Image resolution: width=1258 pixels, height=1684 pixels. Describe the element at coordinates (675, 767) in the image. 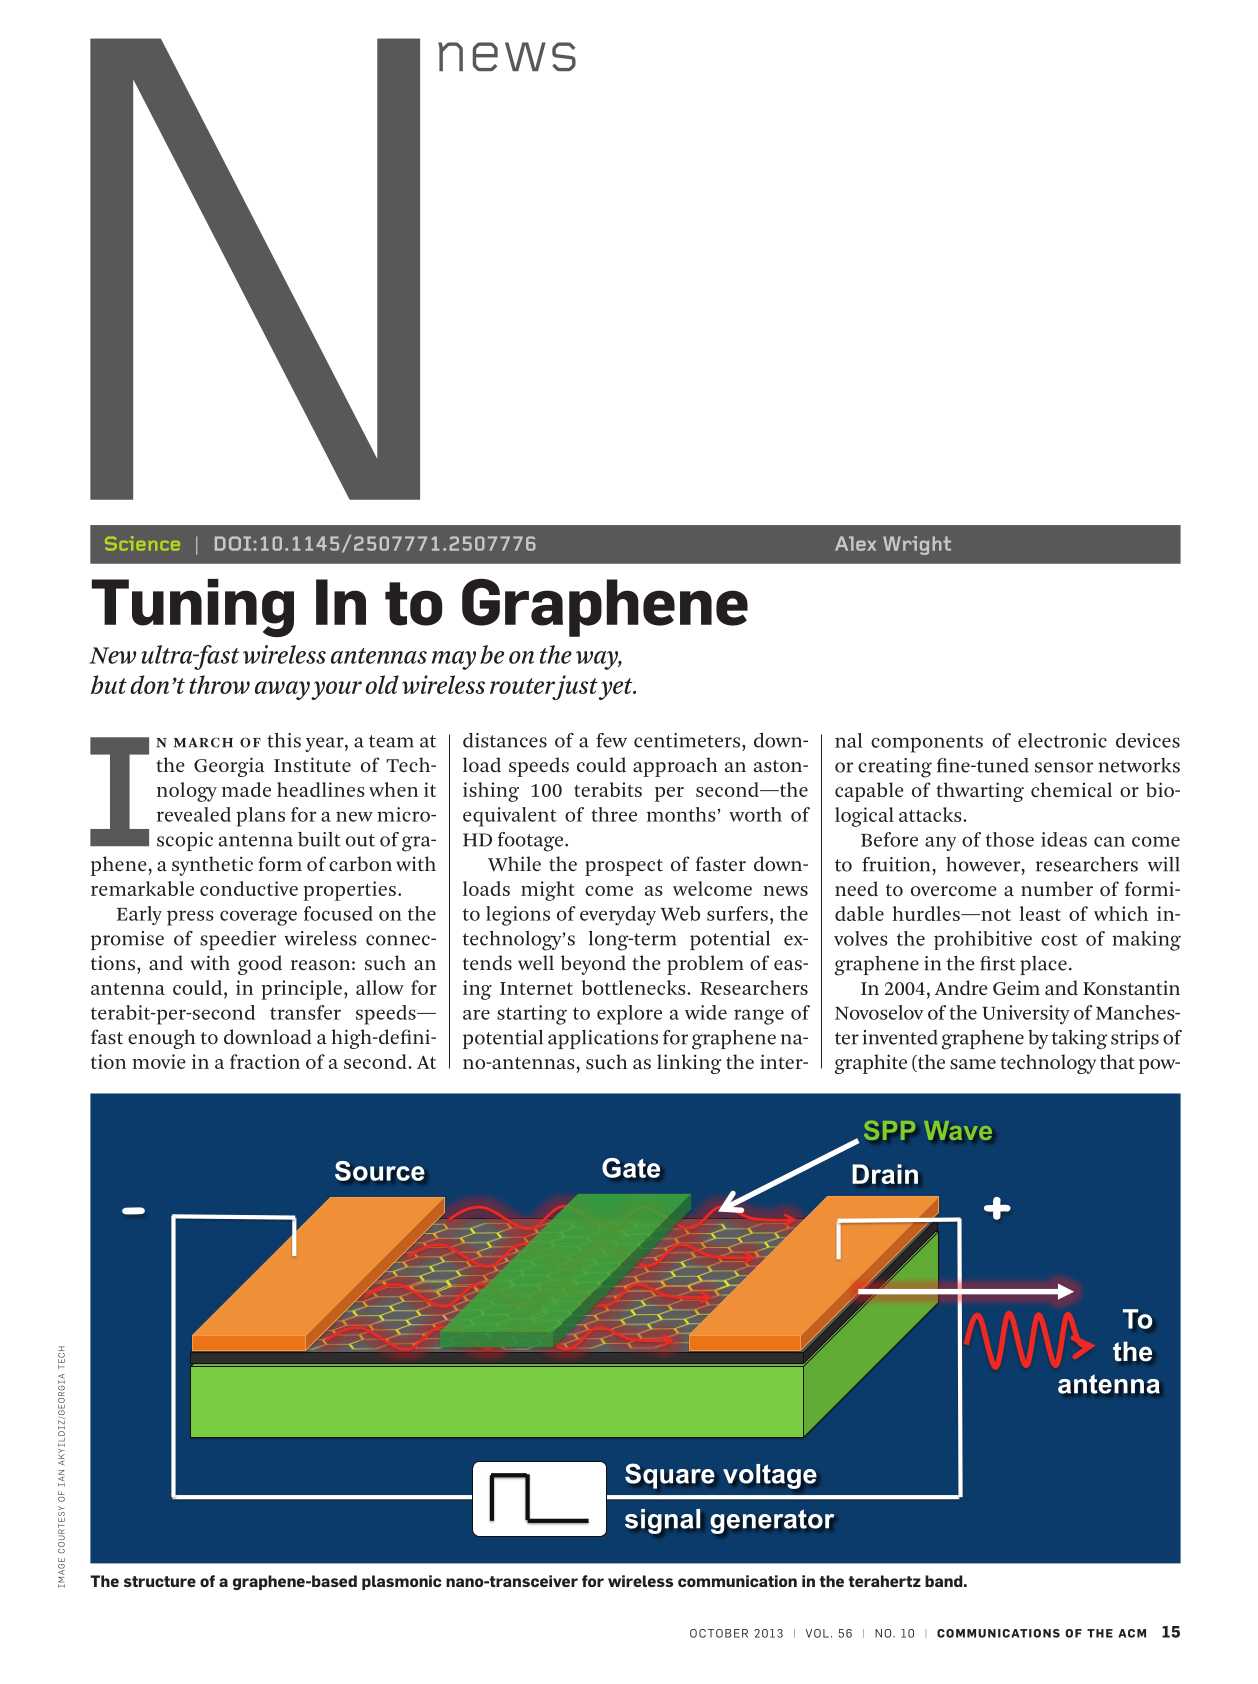

I see `approach` at that location.
